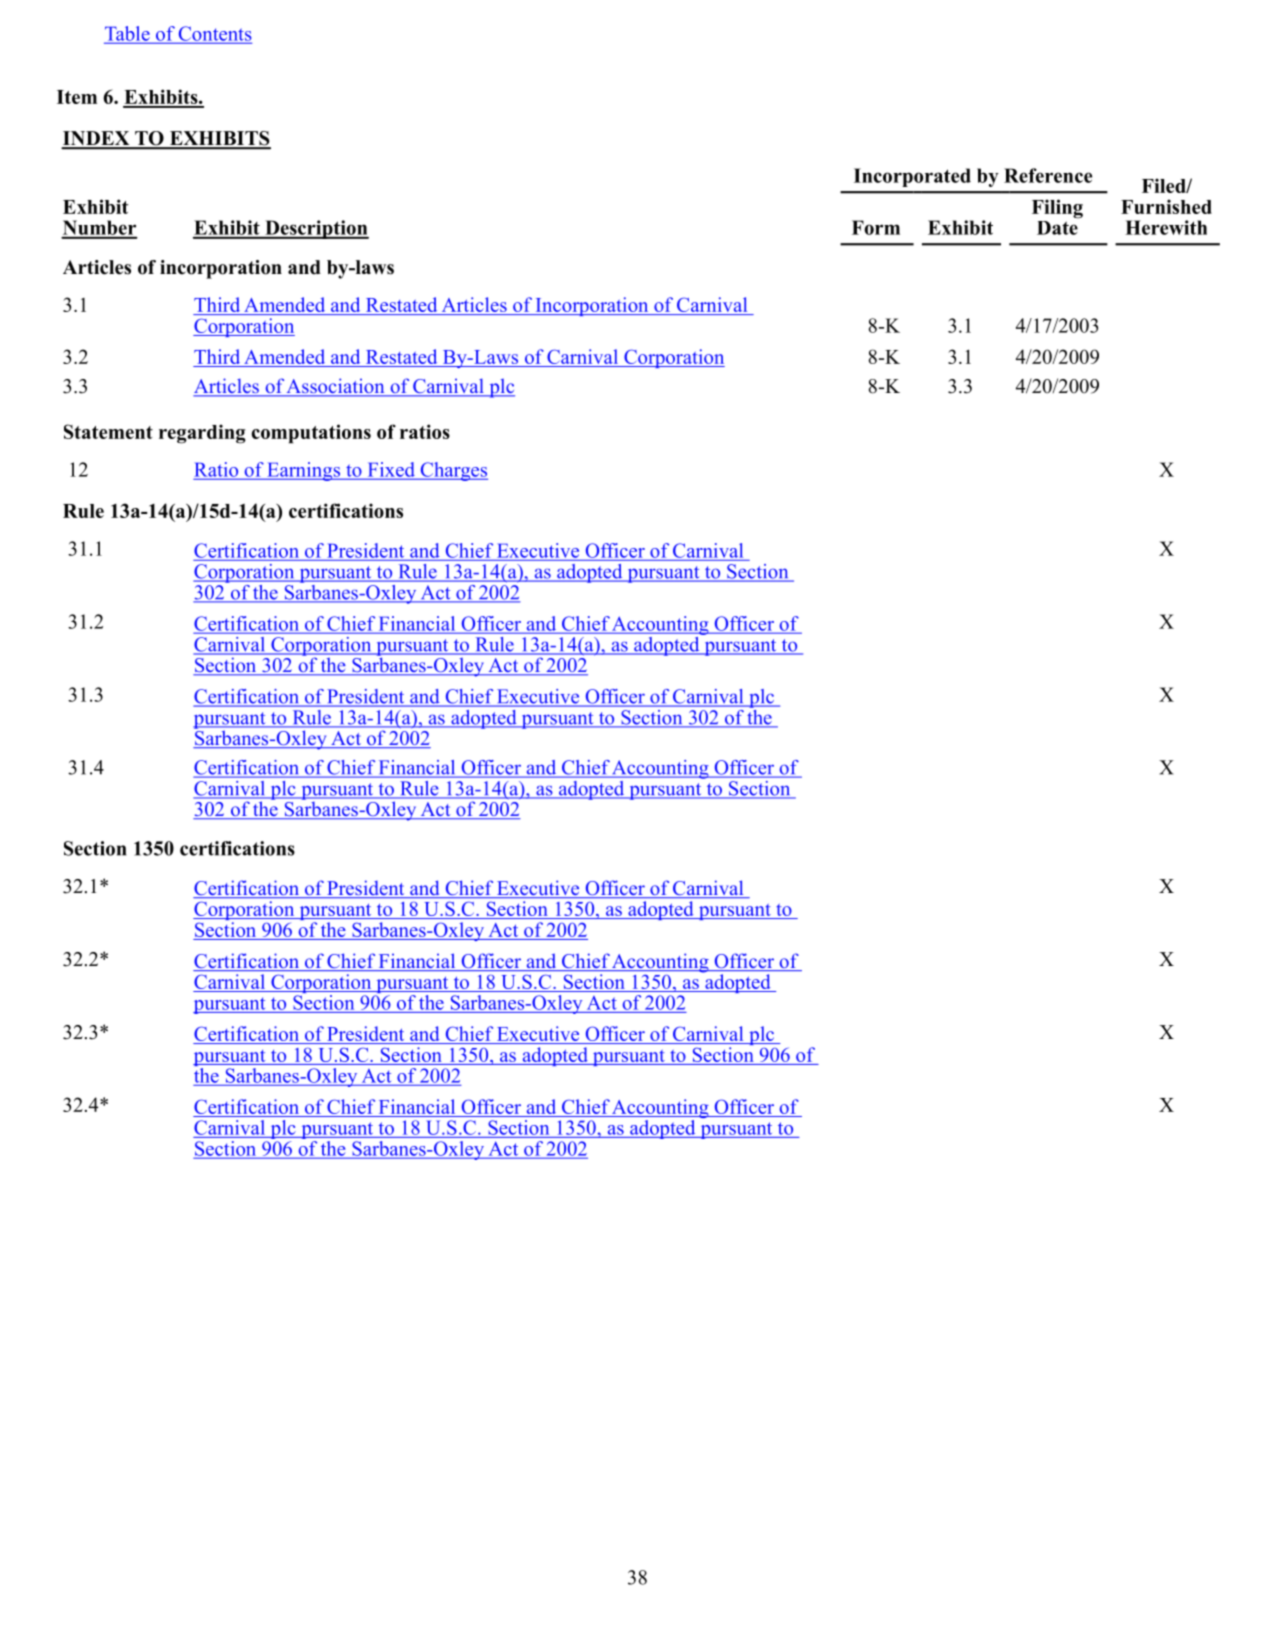  I want to click on Table, so click(128, 34).
